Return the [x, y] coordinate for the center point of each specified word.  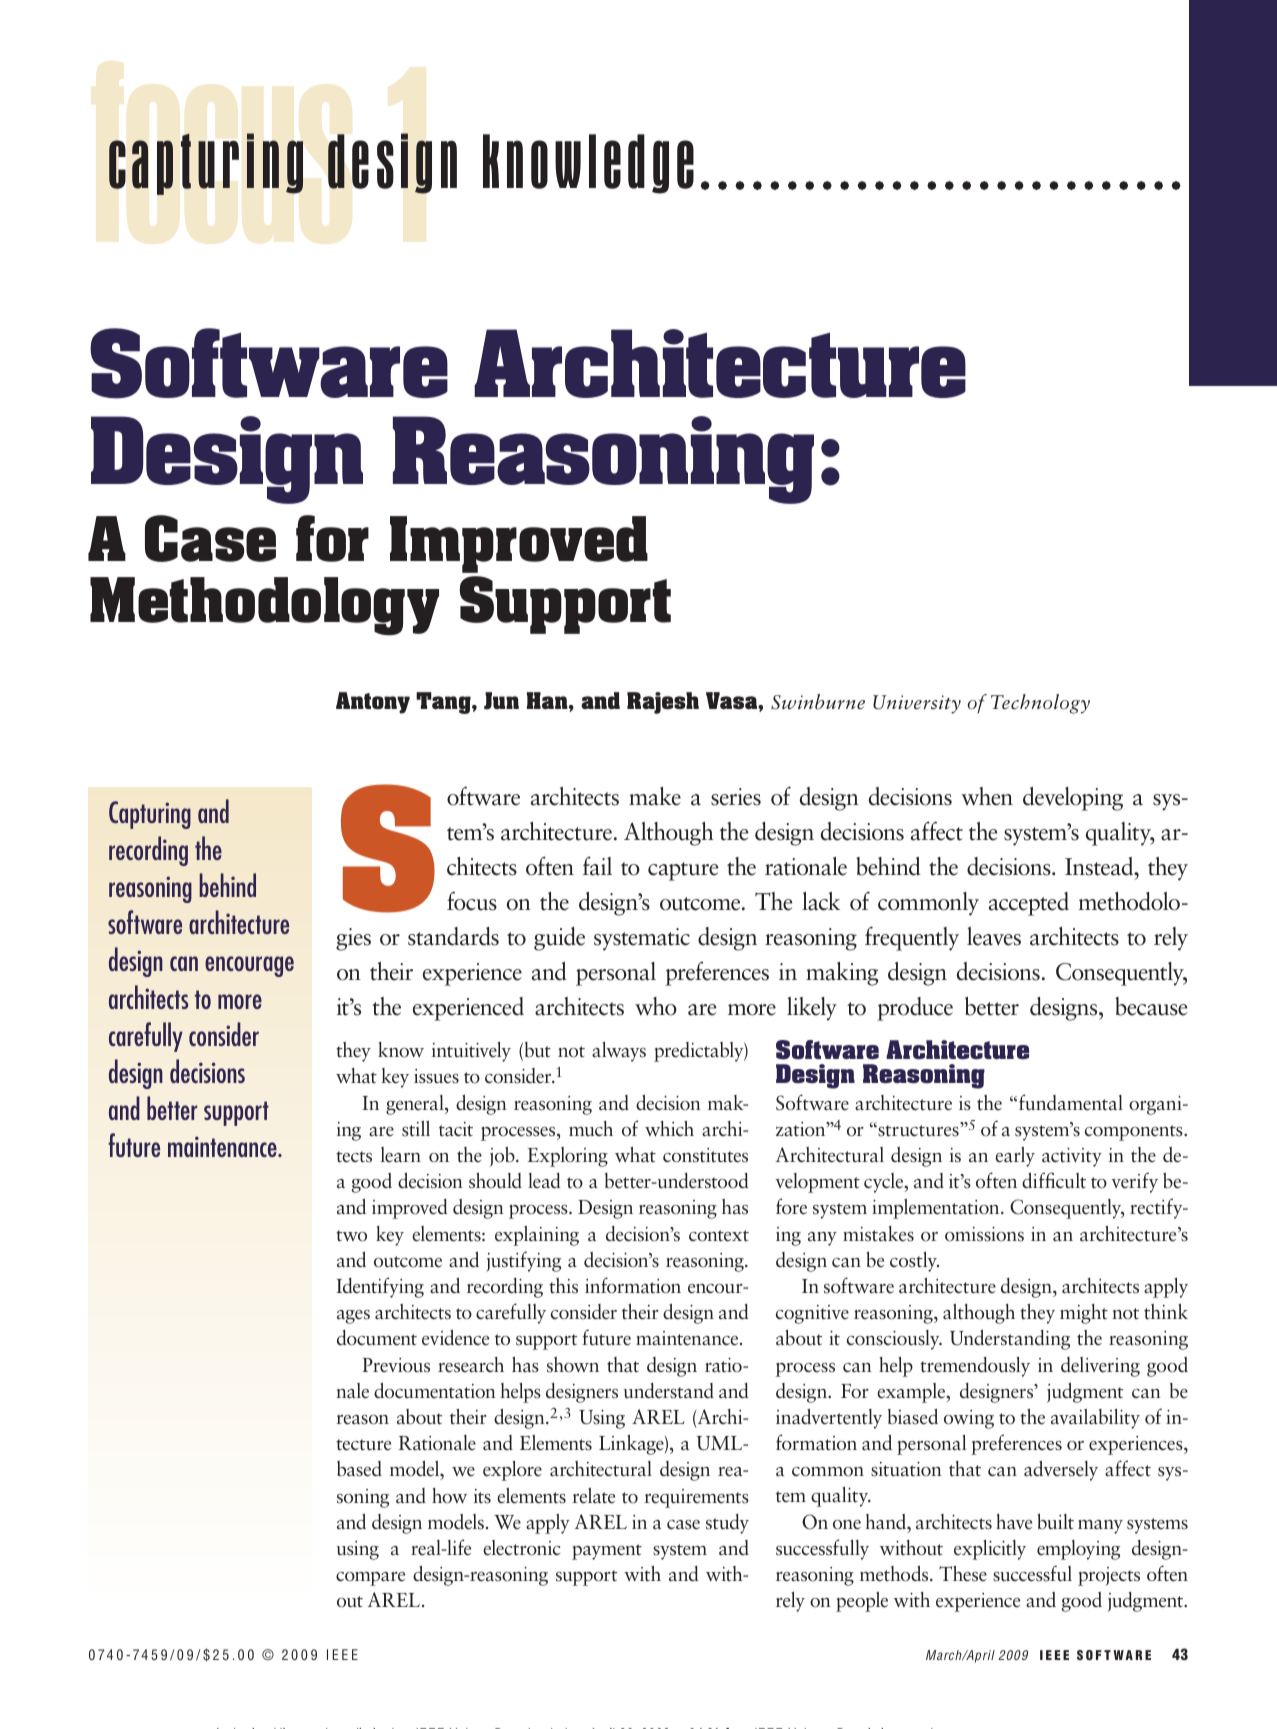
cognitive [812, 1314]
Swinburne [818, 702]
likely [812, 1009]
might [1084, 1314]
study [727, 1524]
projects [1109, 1576]
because [1151, 1006]
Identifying [380, 1287]
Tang [444, 703]
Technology [1040, 704]
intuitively [471, 1052]
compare [370, 1579]
